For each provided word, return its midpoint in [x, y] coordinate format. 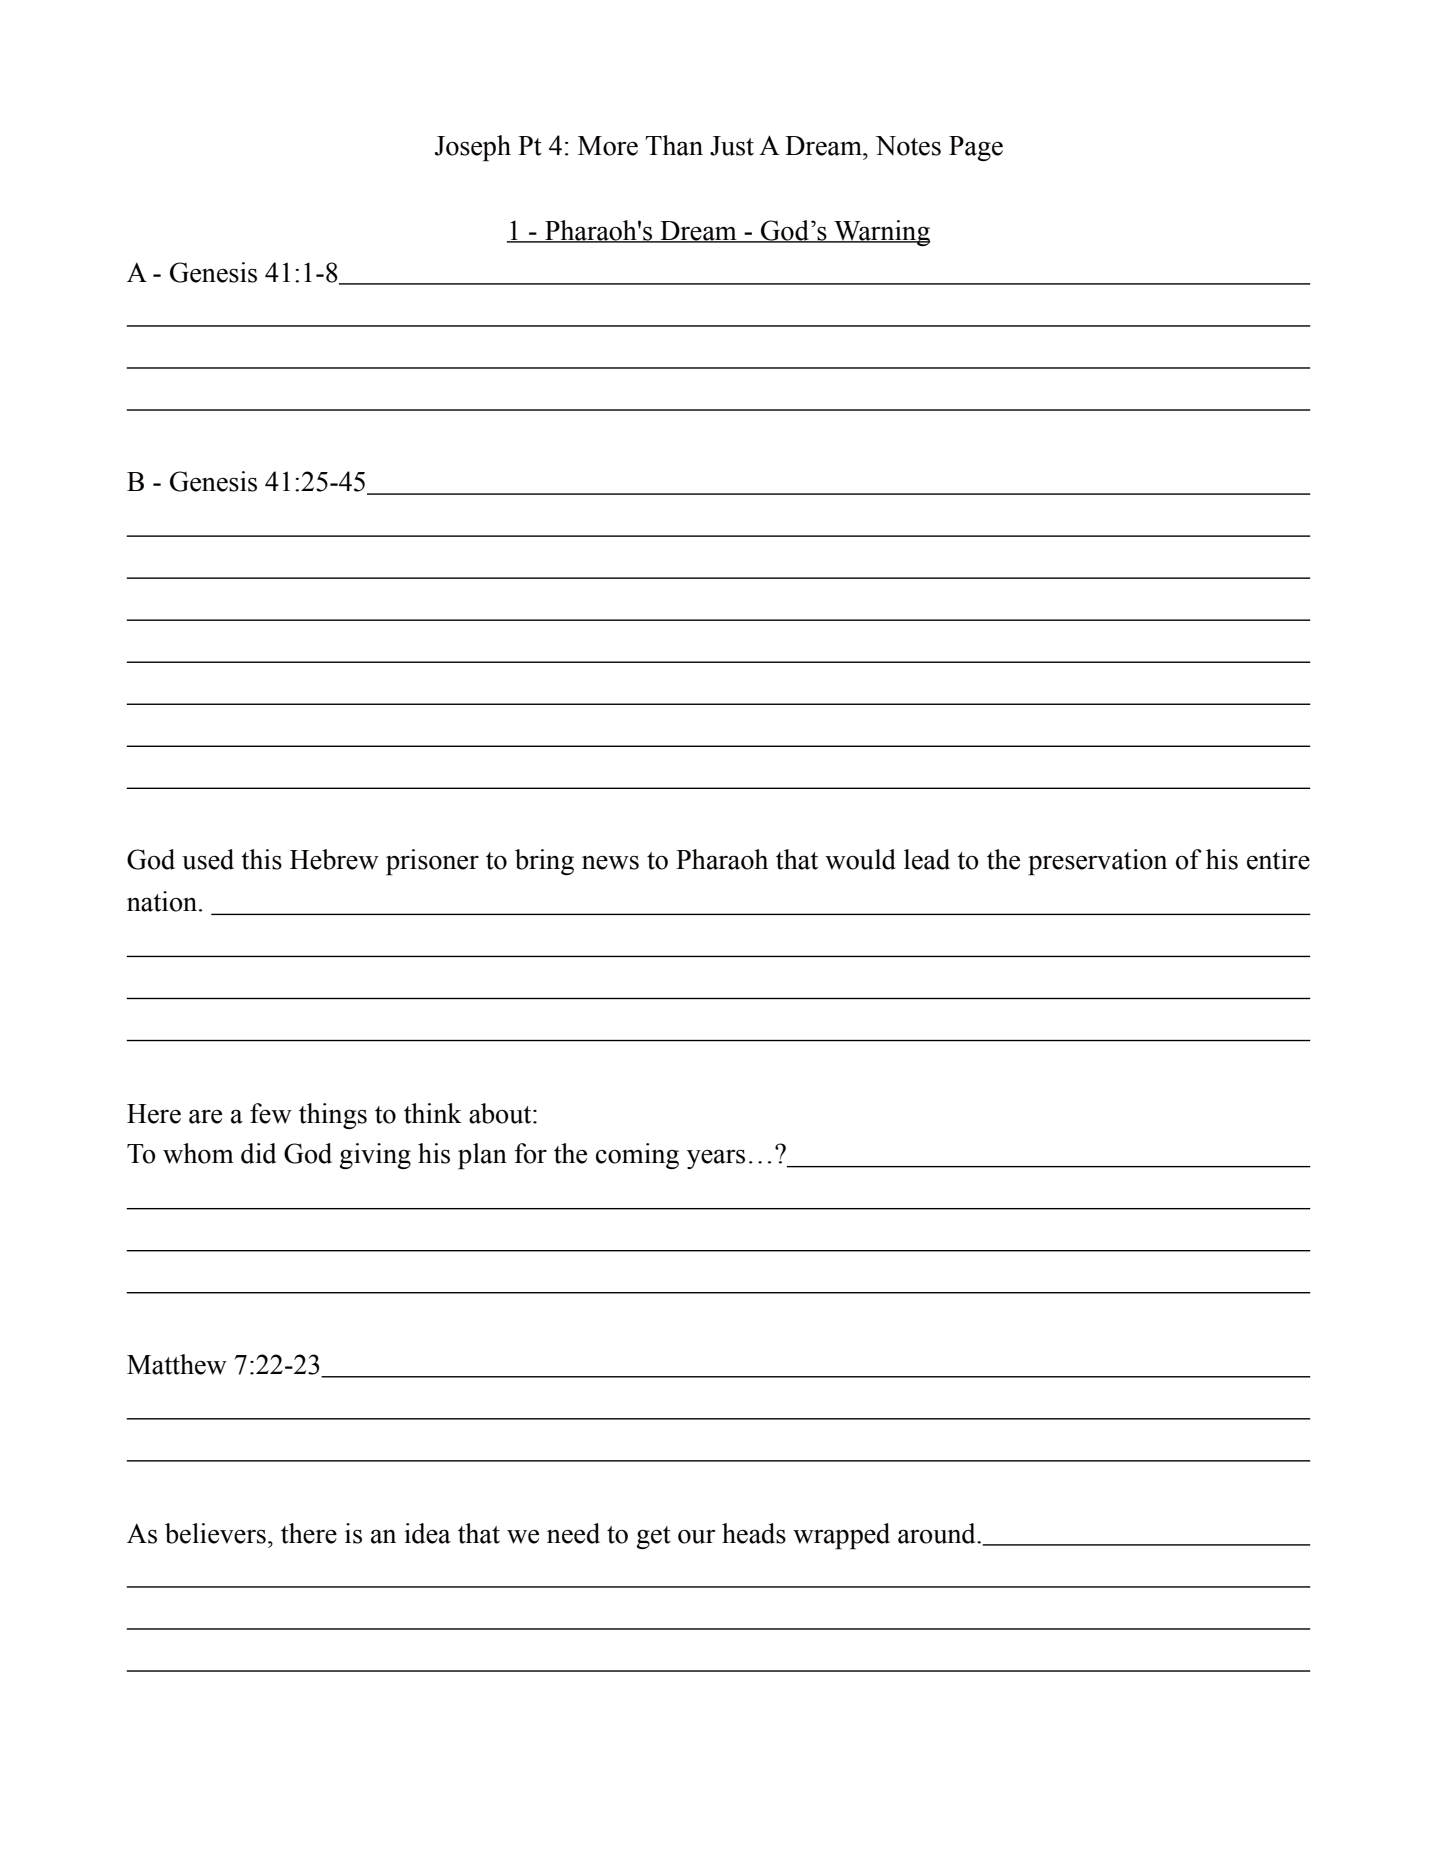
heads [754, 1533]
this [261, 859]
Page [976, 148]
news [610, 862]
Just [732, 146]
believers [215, 1533]
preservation [1097, 862]
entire [1278, 859]
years [716, 1159]
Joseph [473, 148]
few [271, 1113]
